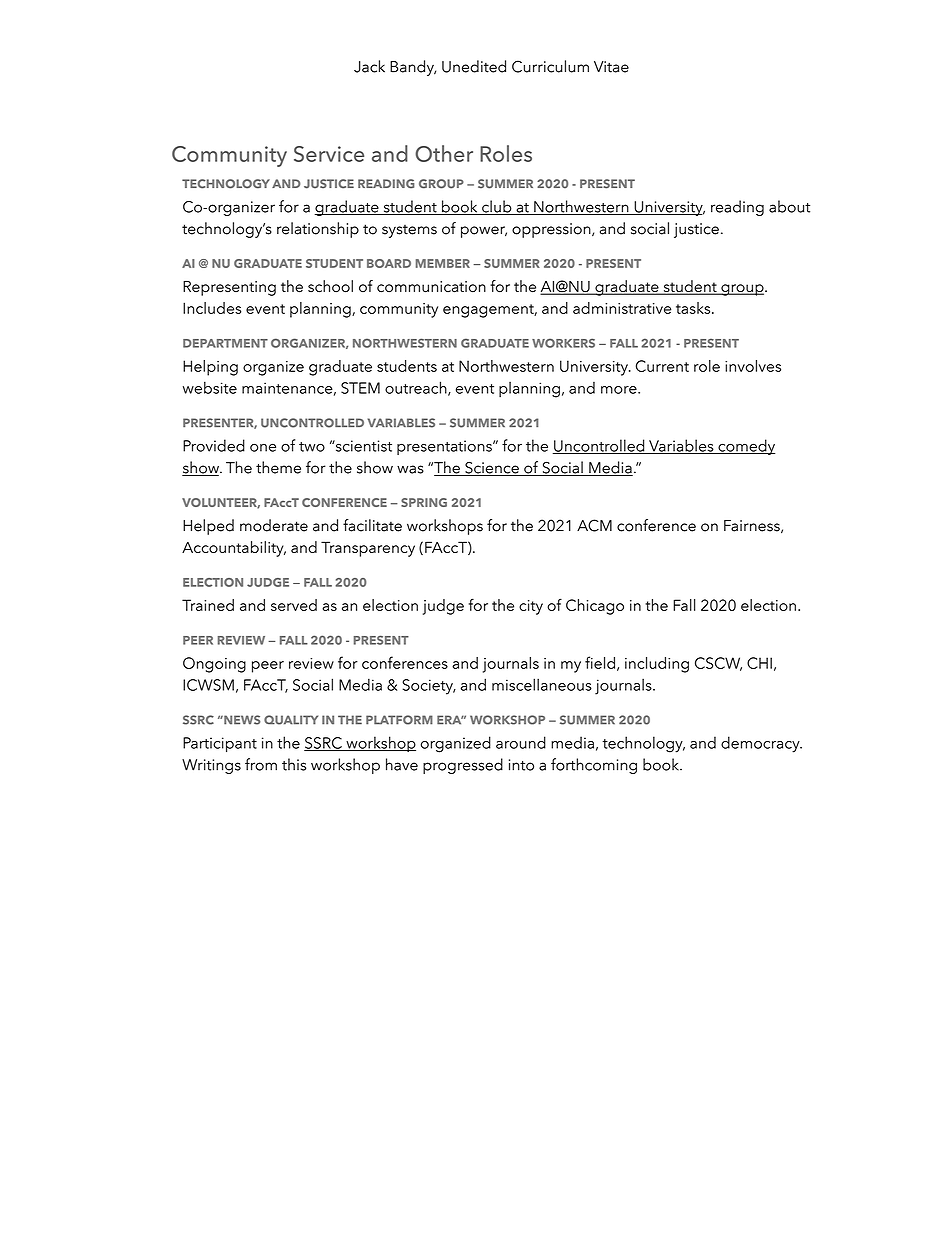  I want to click on one, so click(263, 448).
